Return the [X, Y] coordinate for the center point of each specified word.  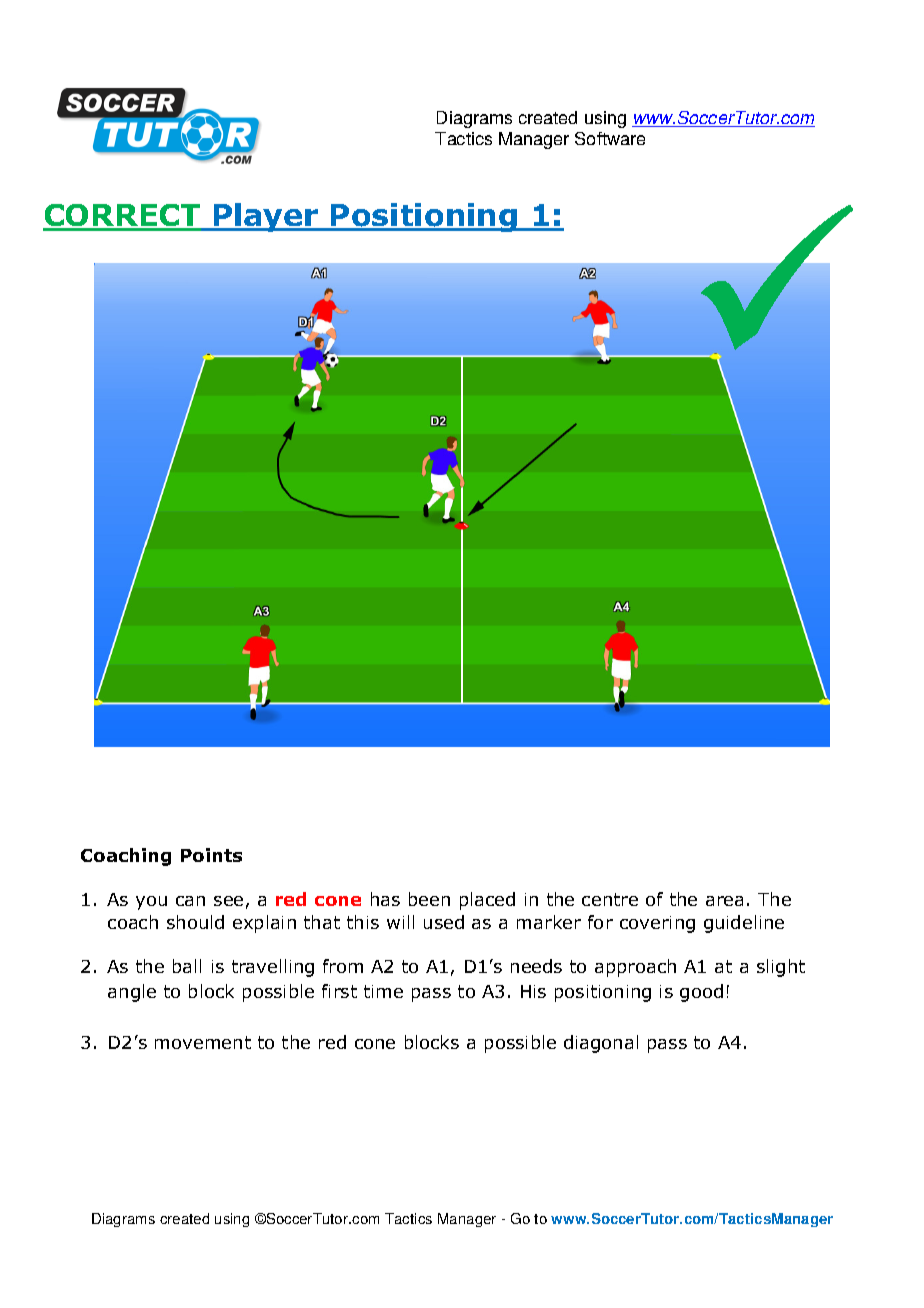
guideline [744, 924]
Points [211, 855]
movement [203, 1042]
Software [610, 138]
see [228, 901]
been [429, 899]
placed [487, 901]
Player [266, 217]
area [724, 901]
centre [610, 899]
